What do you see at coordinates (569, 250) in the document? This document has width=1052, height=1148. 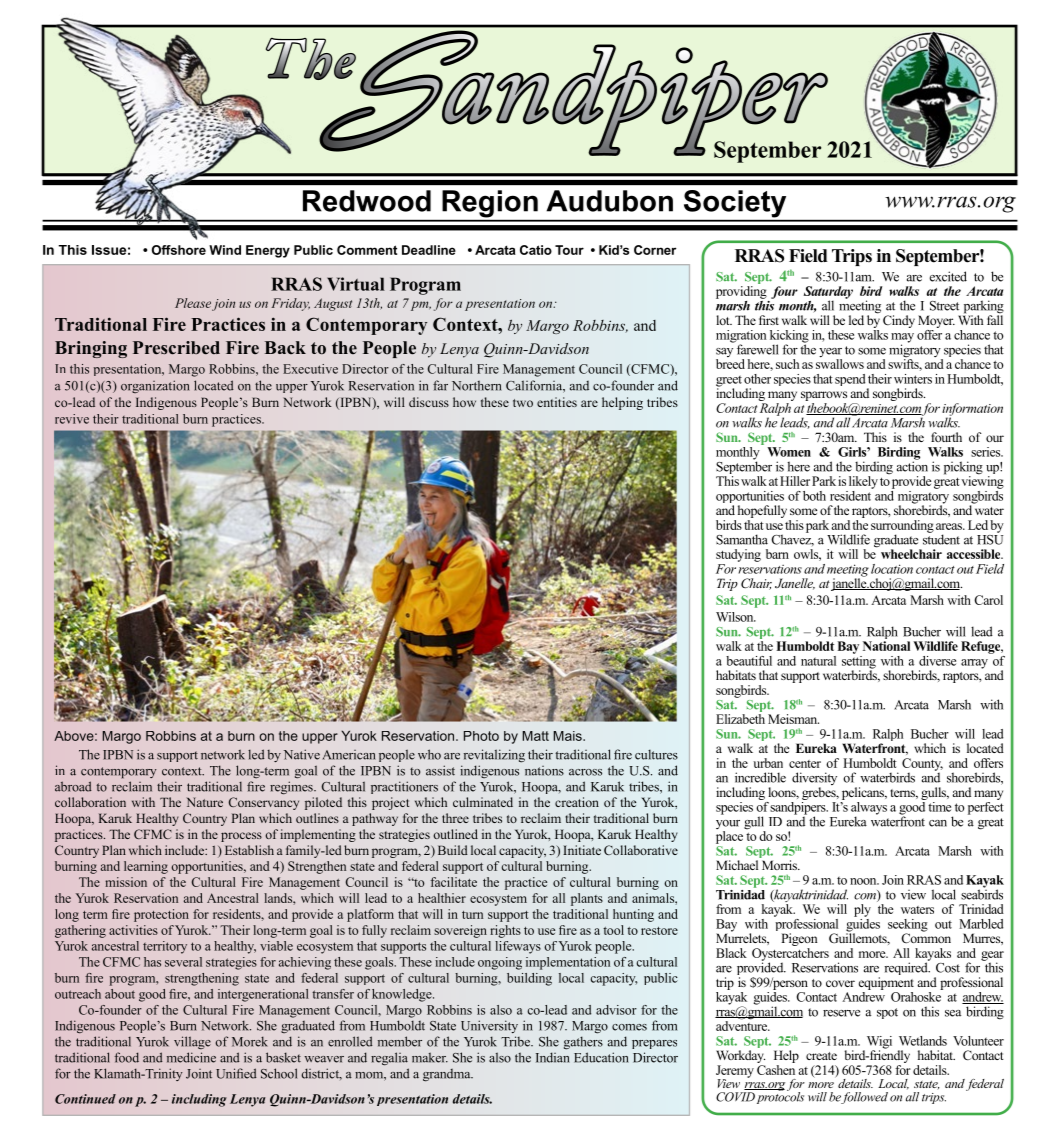 I see `Tour` at bounding box center [569, 250].
